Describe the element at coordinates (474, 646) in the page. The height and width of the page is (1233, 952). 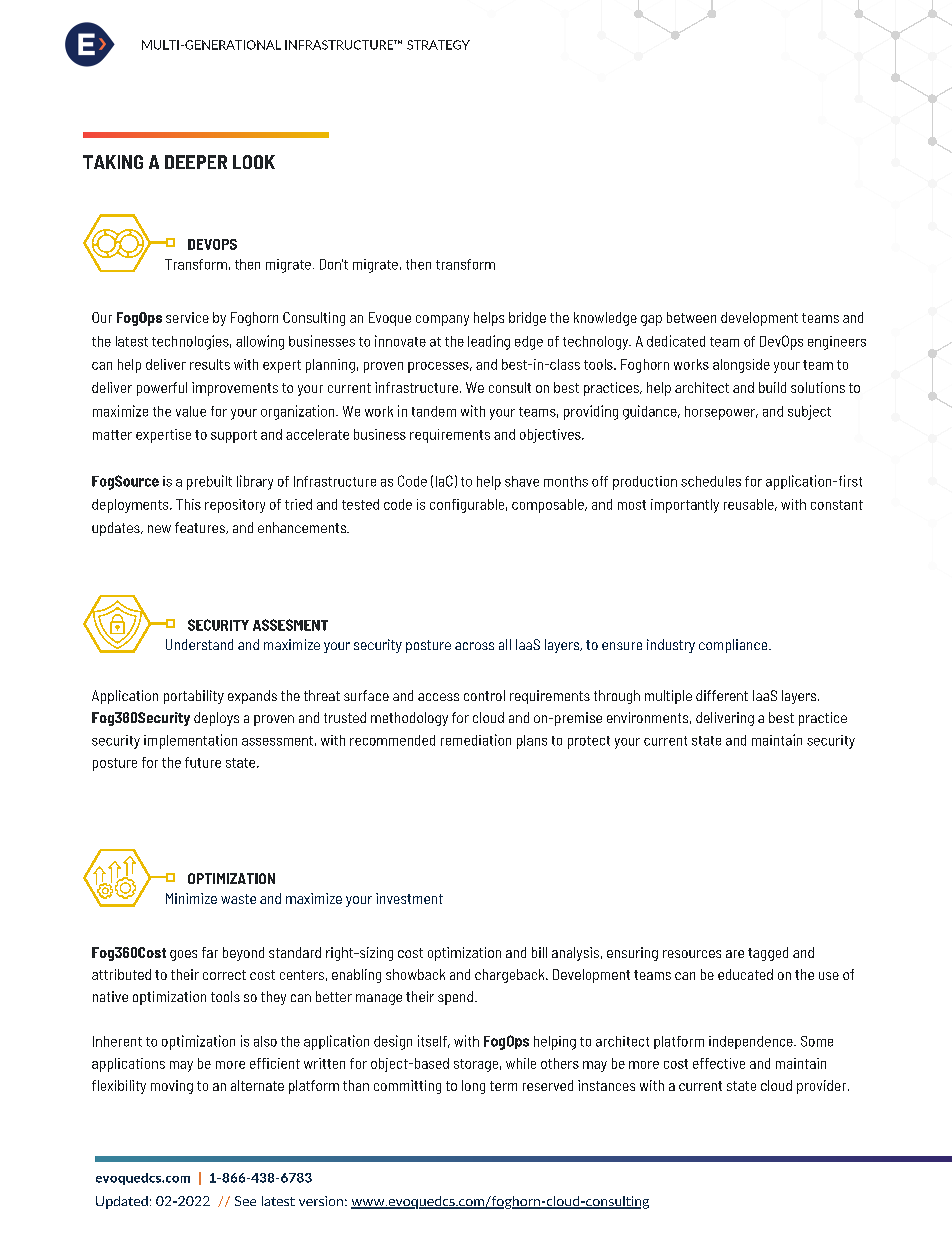
I see `across` at that location.
